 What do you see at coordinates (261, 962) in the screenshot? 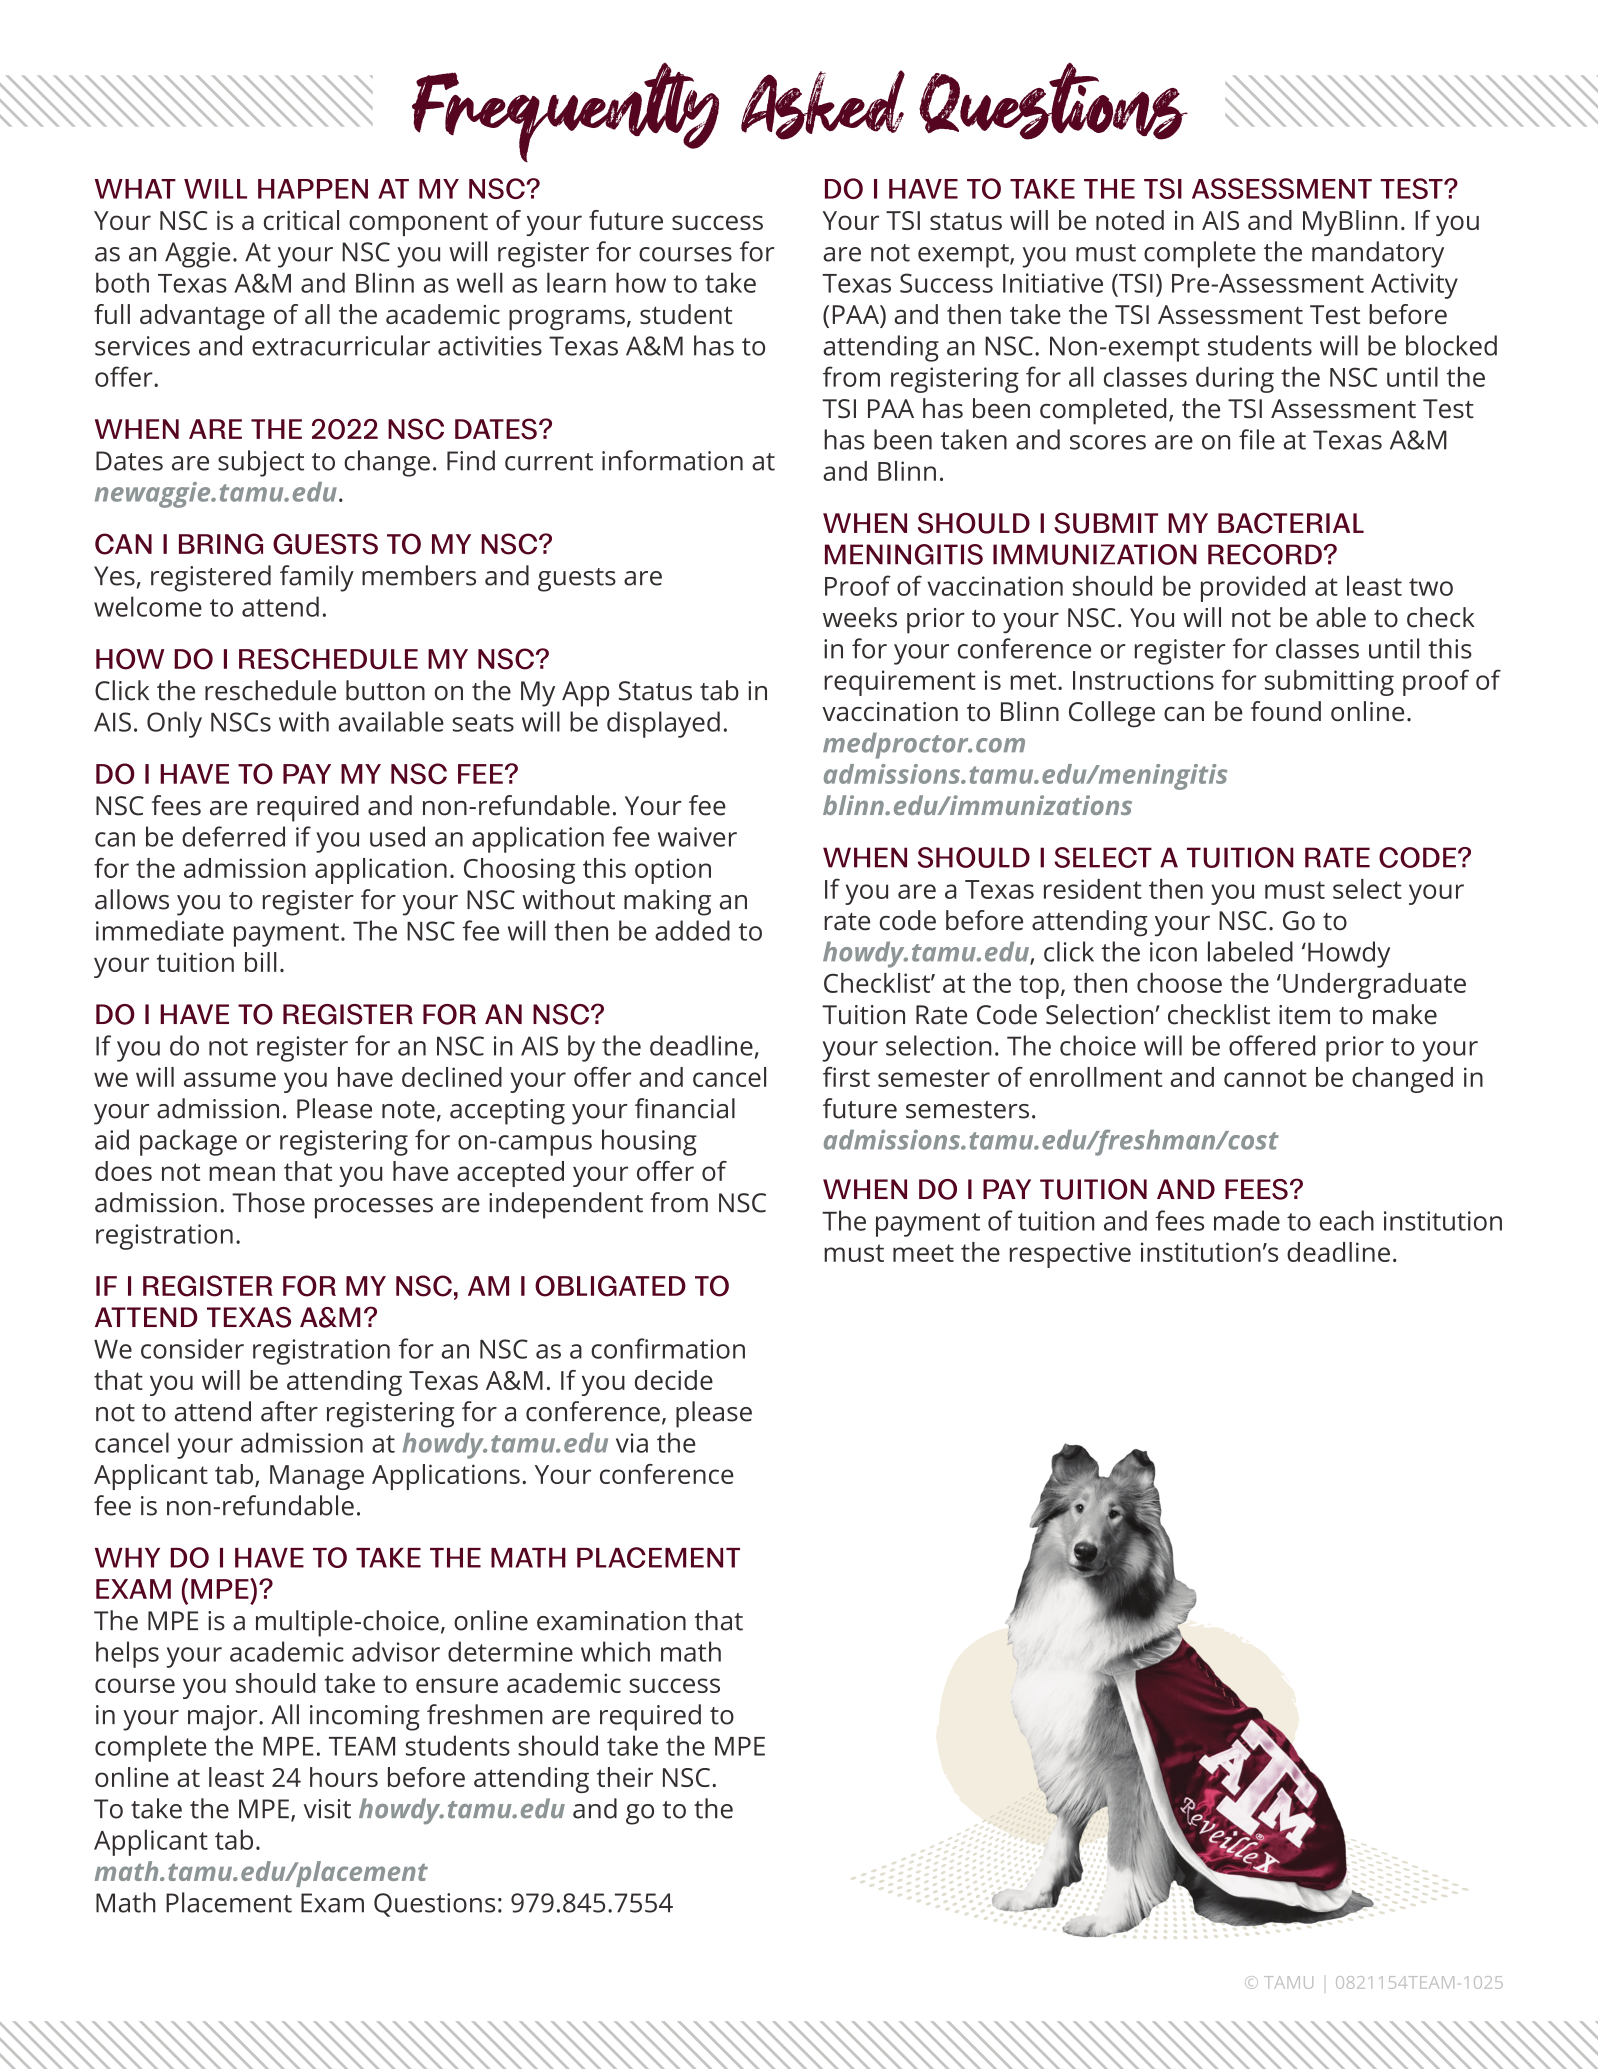
I see `bill` at bounding box center [261, 962].
